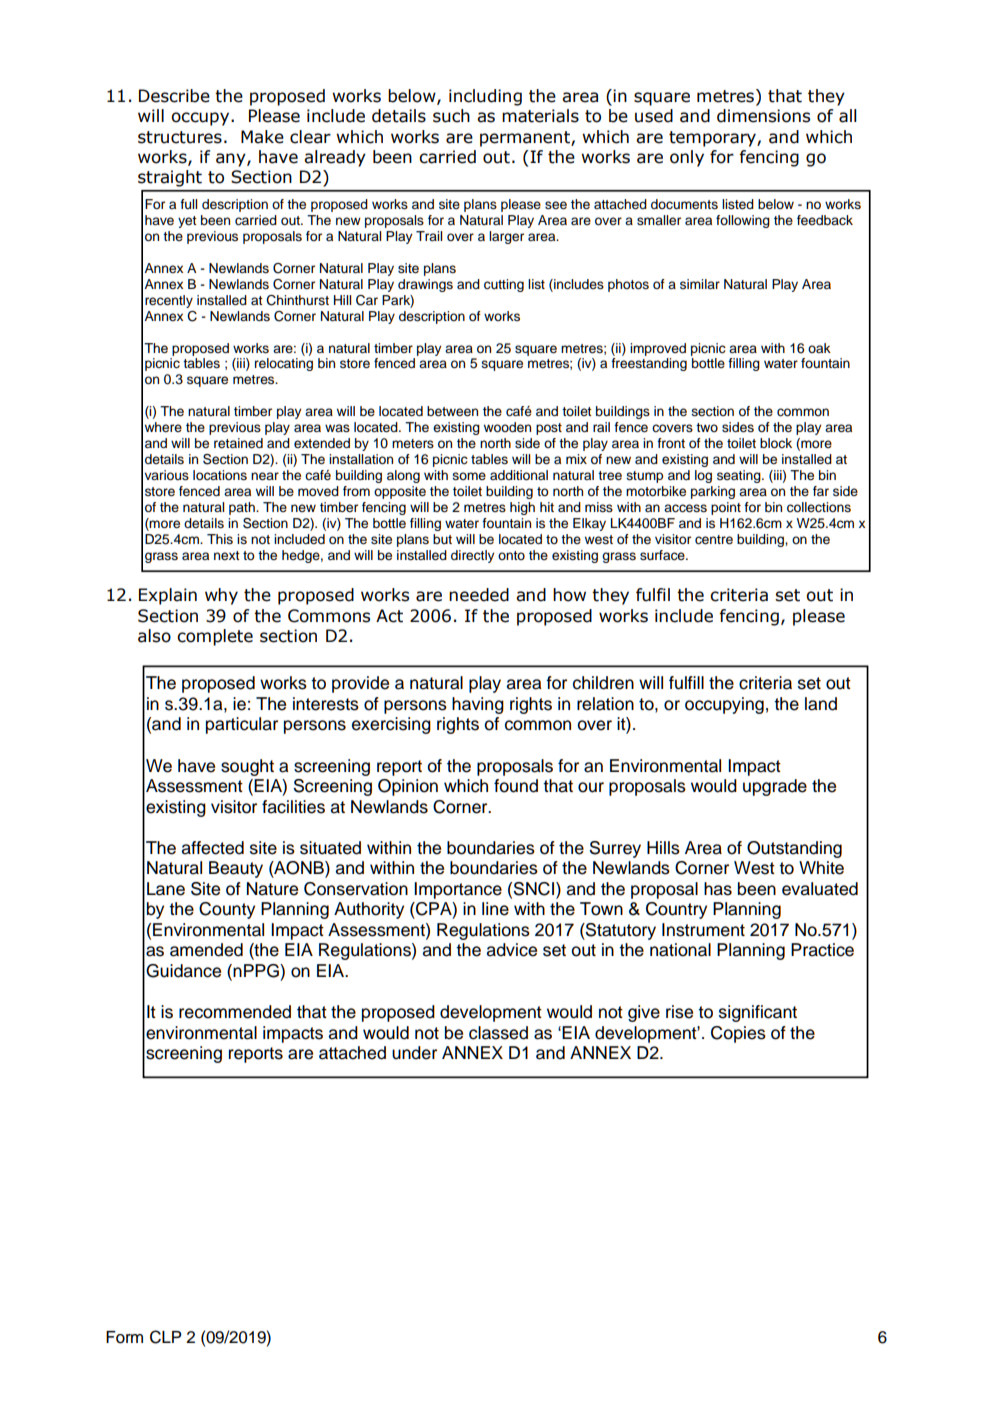  Describe the element at coordinates (201, 119) in the screenshot. I see `occupy` at that location.
